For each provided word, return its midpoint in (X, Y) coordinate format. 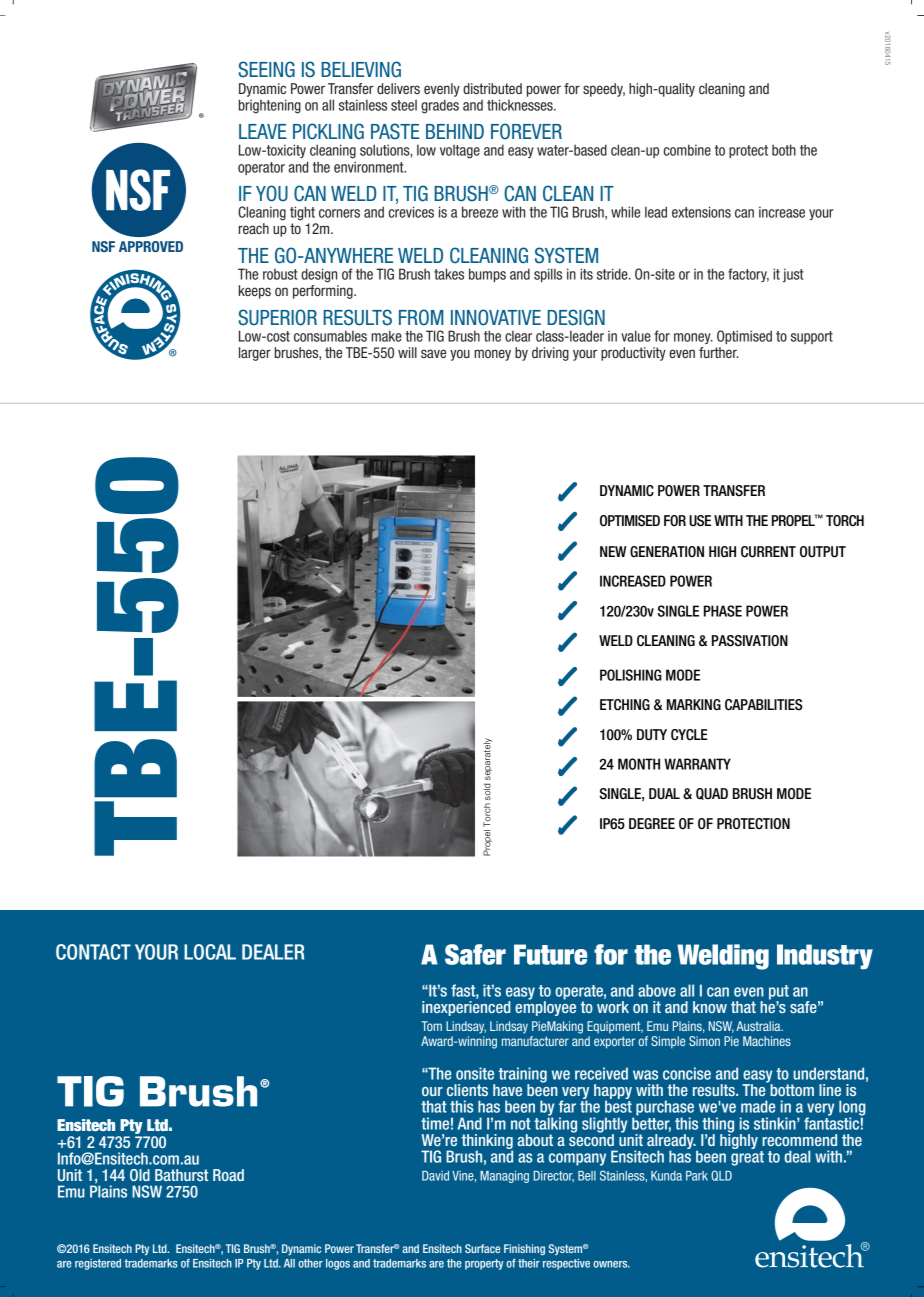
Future (550, 954)
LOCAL (210, 952)
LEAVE (263, 131)
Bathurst (181, 1175)
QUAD (712, 794)
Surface (482, 1248)
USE (700, 521)
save (433, 353)
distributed (492, 88)
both (784, 150)
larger (255, 354)
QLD (721, 1175)
